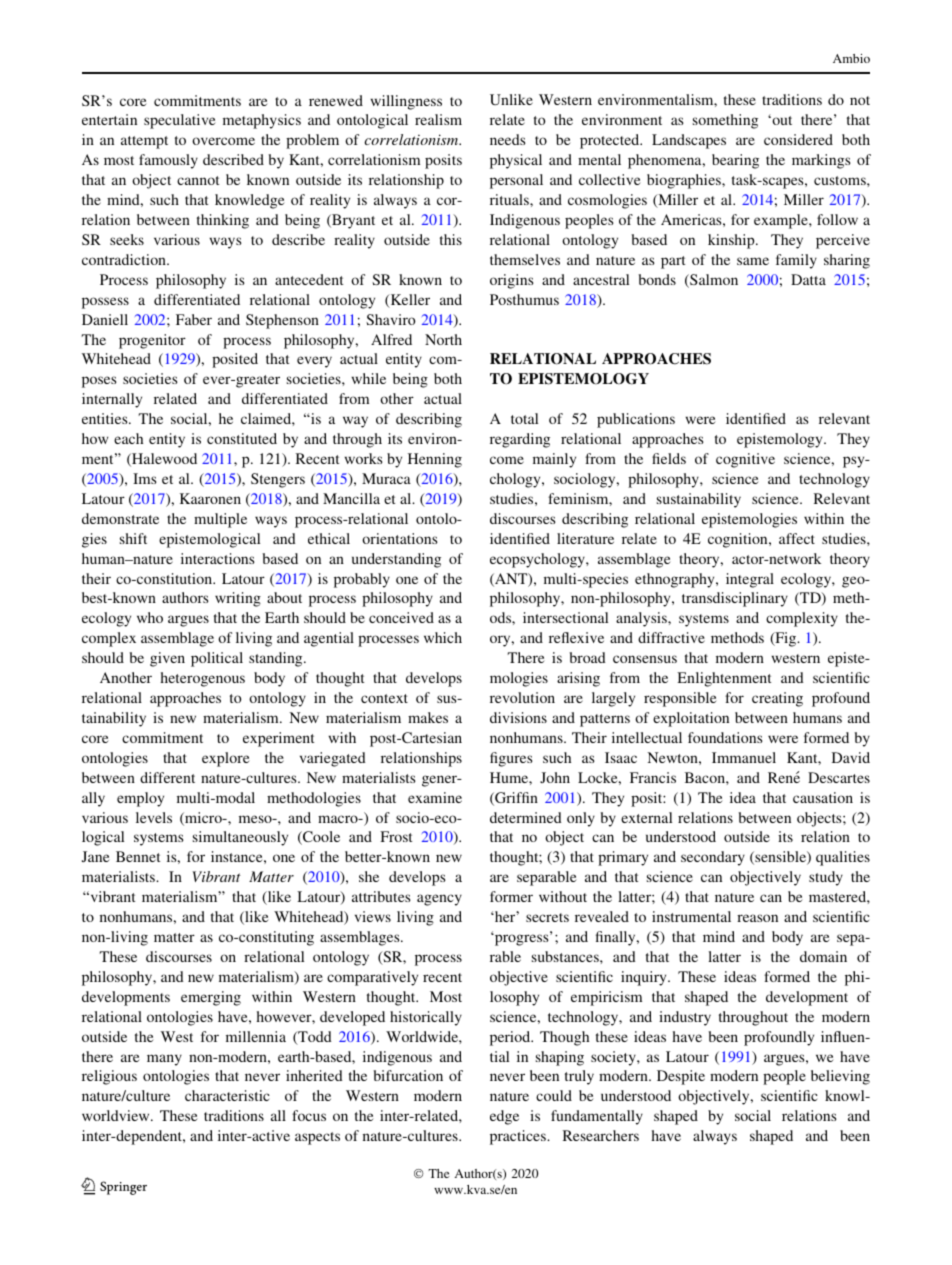 The width and height of the image is (952, 1265). I want to click on speculative, so click(180, 121).
